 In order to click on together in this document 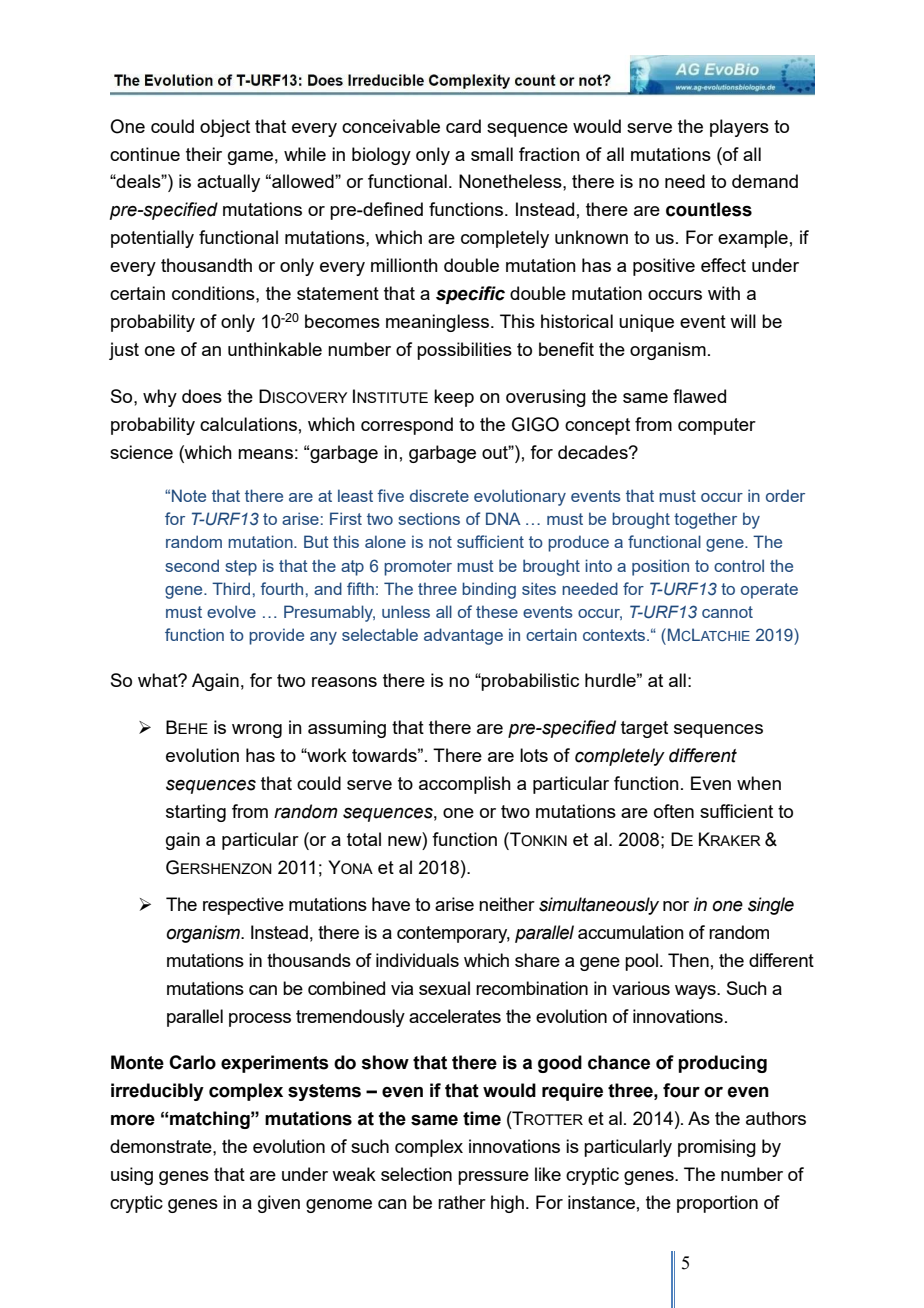, I will do `click(705, 520)`.
